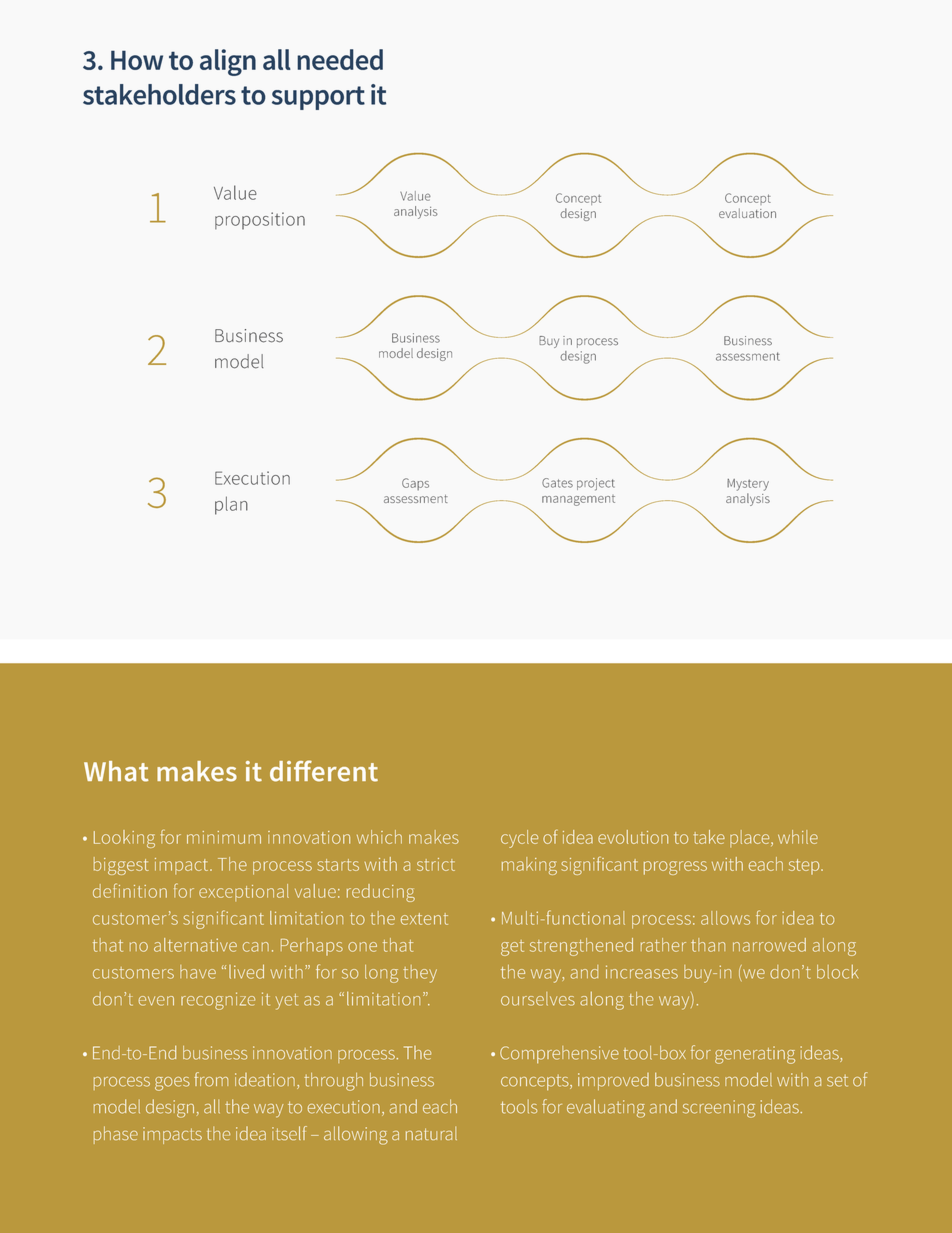  I want to click on align, so click(228, 62).
